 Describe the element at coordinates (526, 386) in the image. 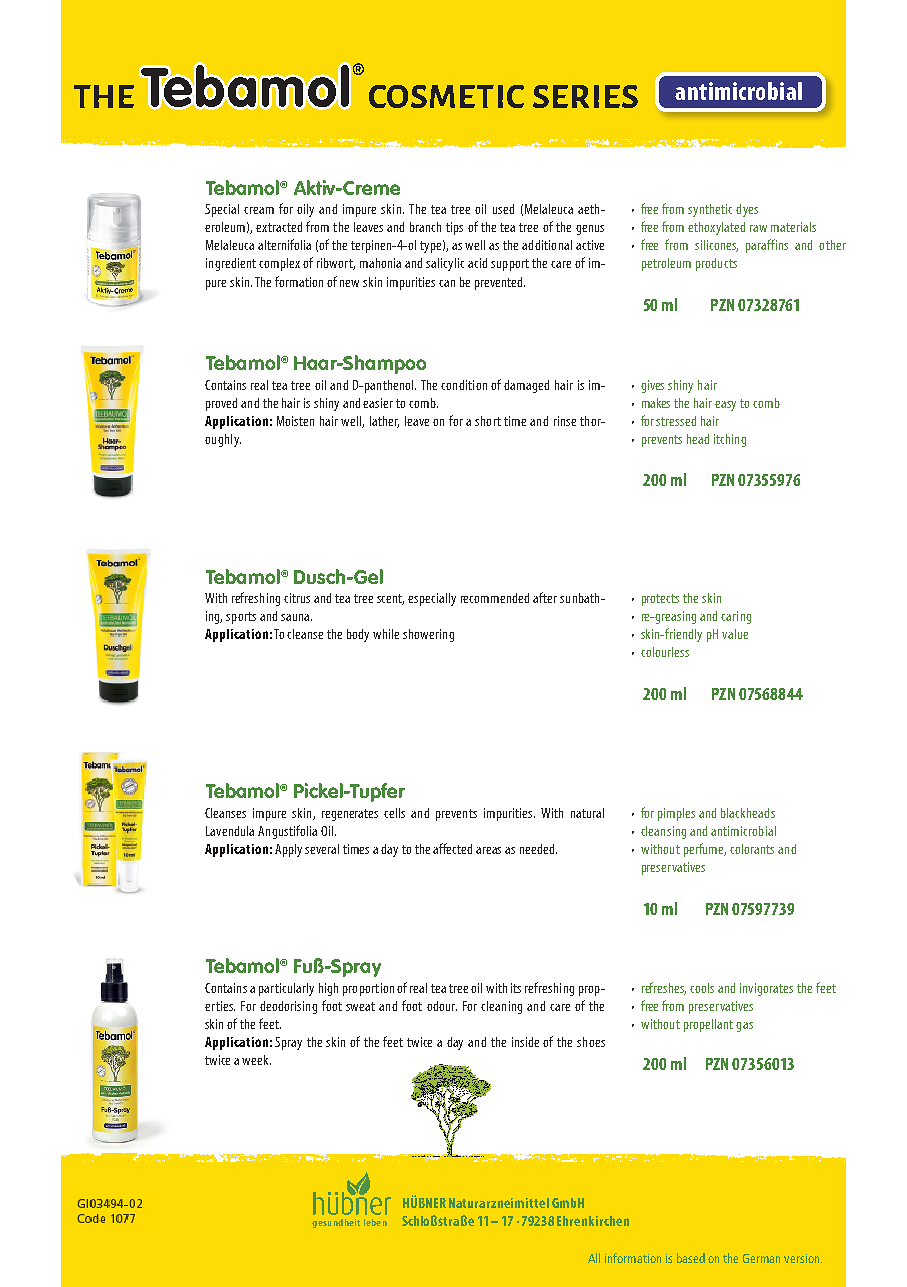

I see `damaged` at that location.
